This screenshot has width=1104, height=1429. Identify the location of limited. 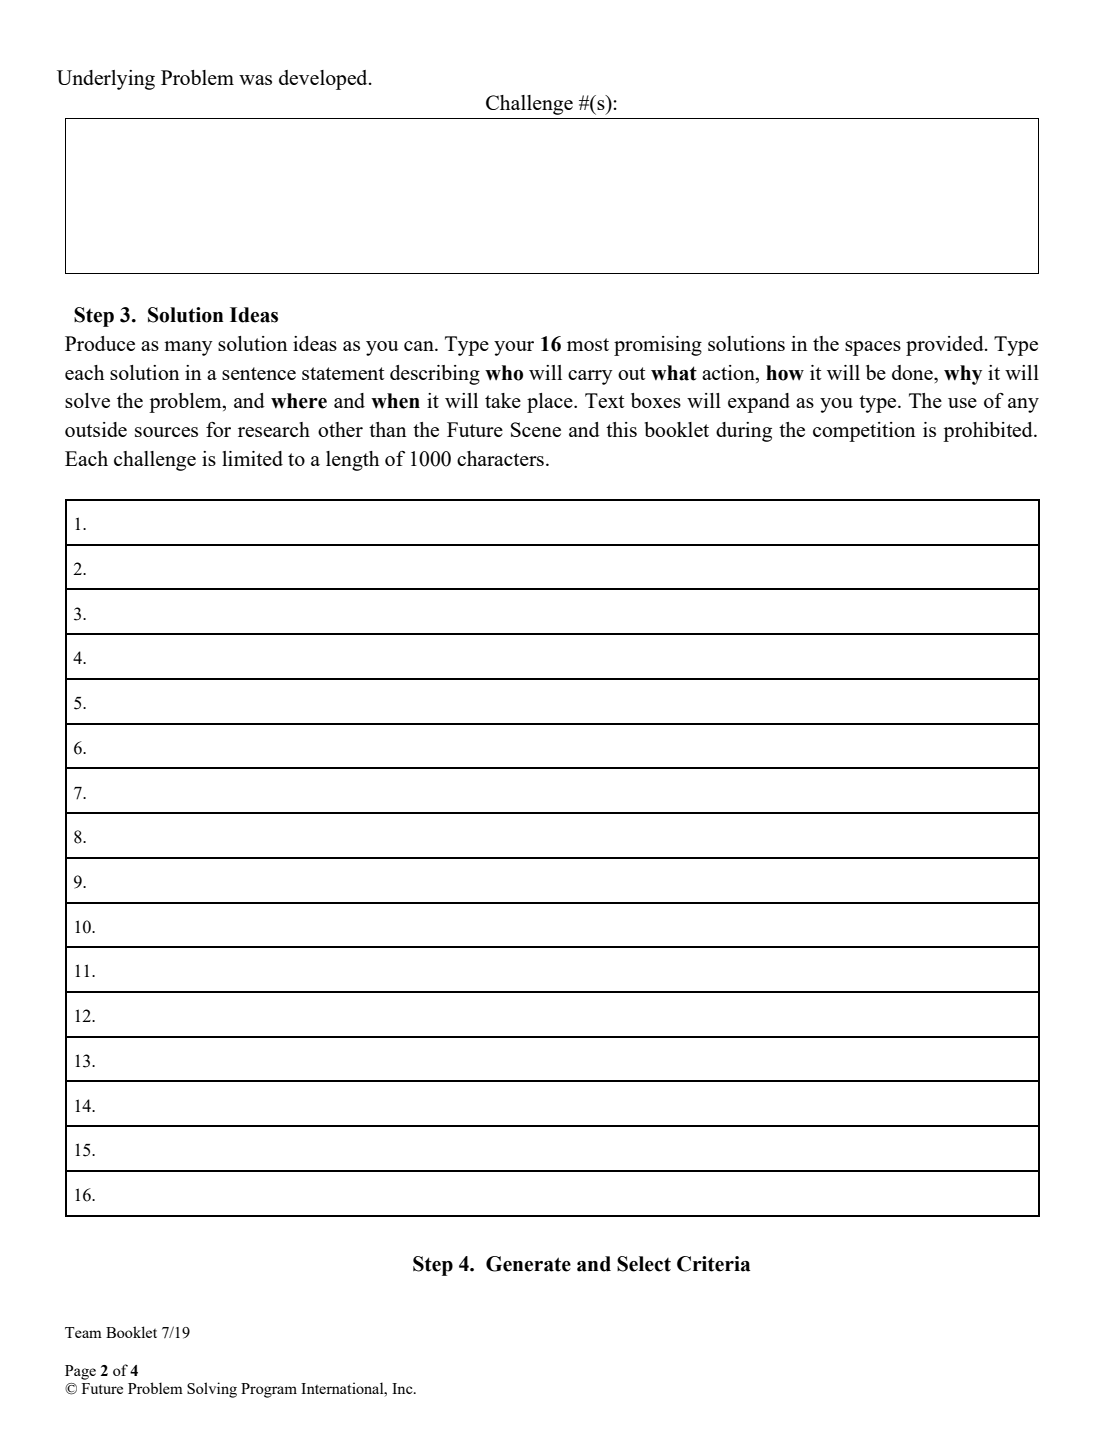
(252, 458).
